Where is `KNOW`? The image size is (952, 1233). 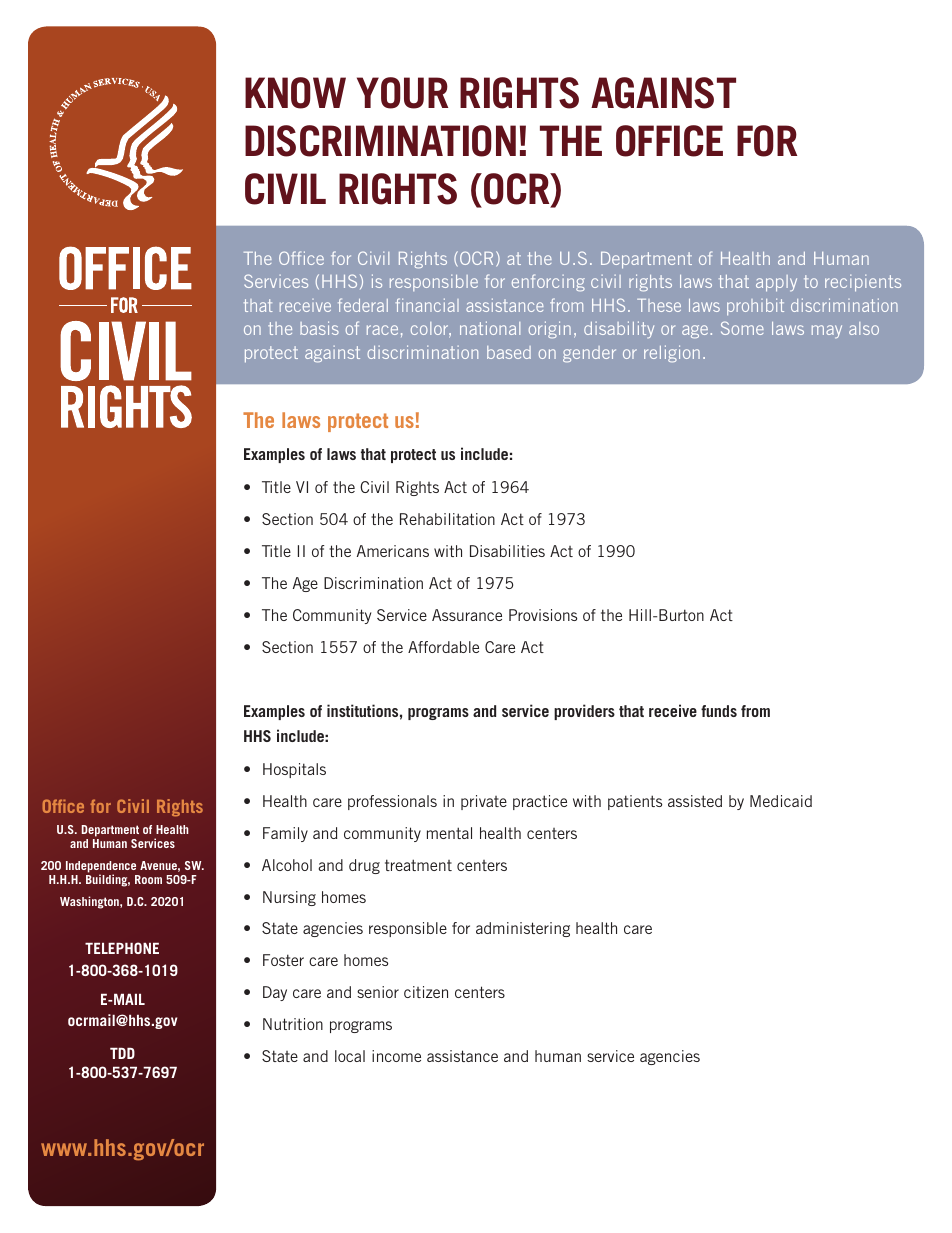
KNOW is located at coordinates (295, 93).
